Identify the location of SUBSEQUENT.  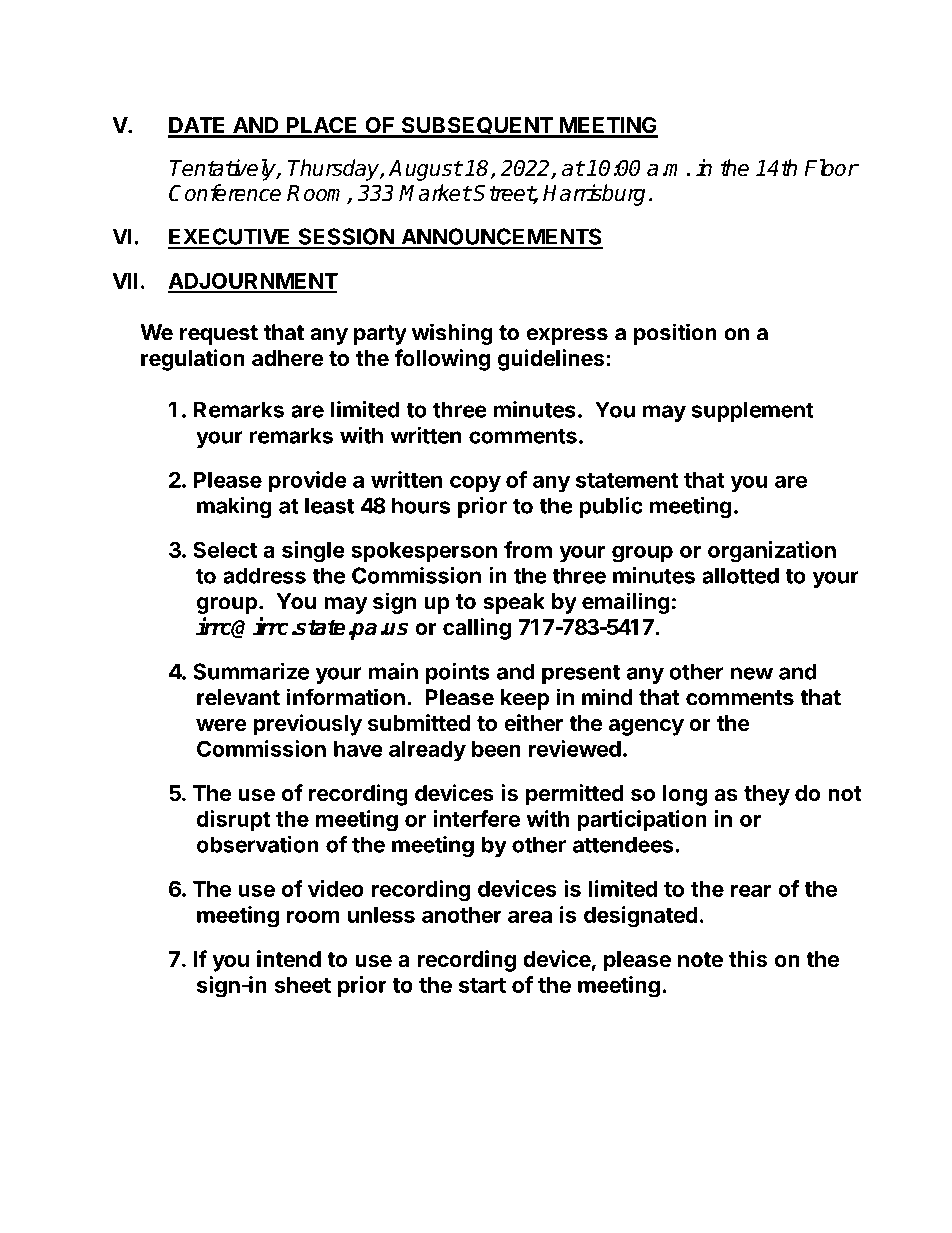
(477, 127).
